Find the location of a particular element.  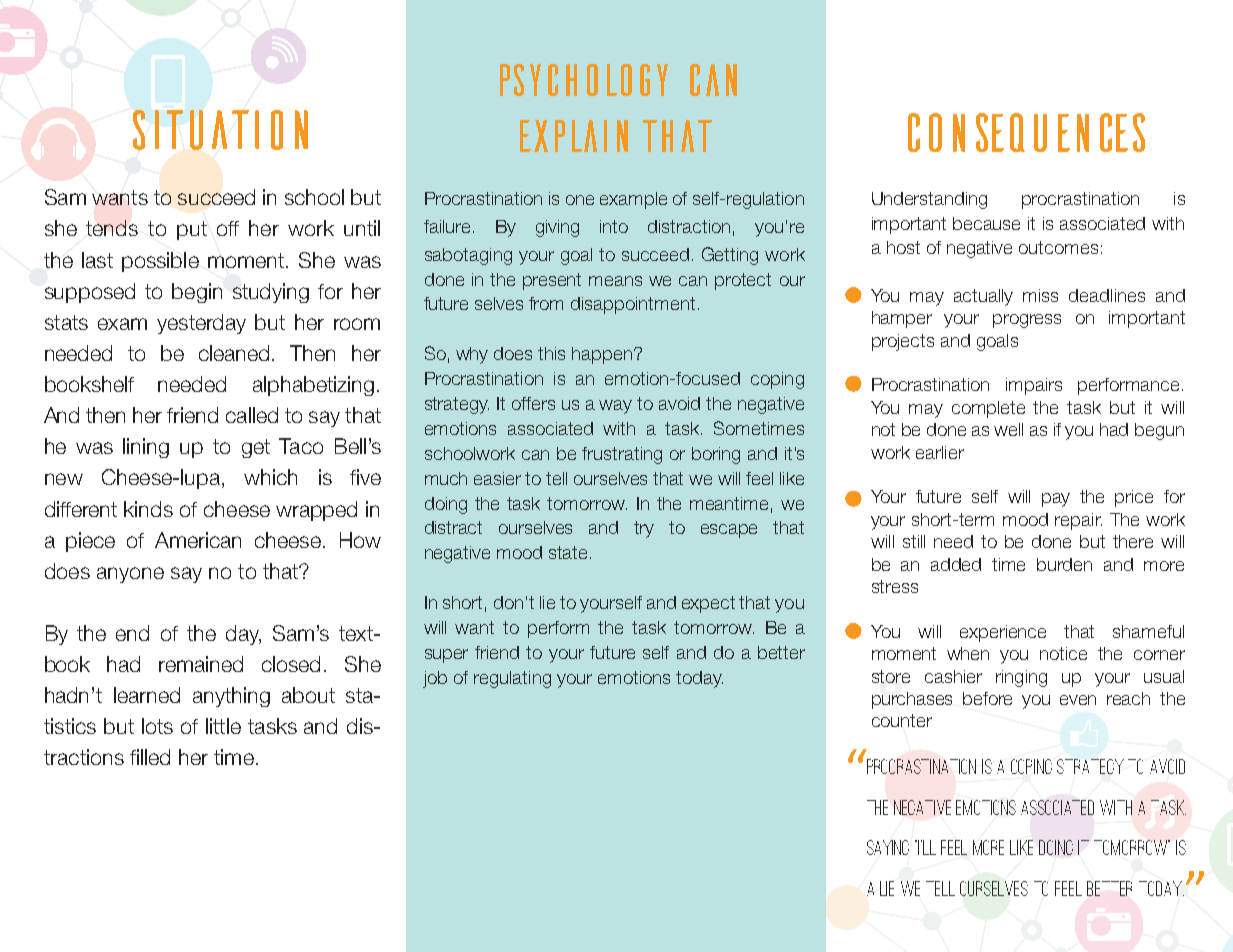

put is located at coordinates (192, 230).
